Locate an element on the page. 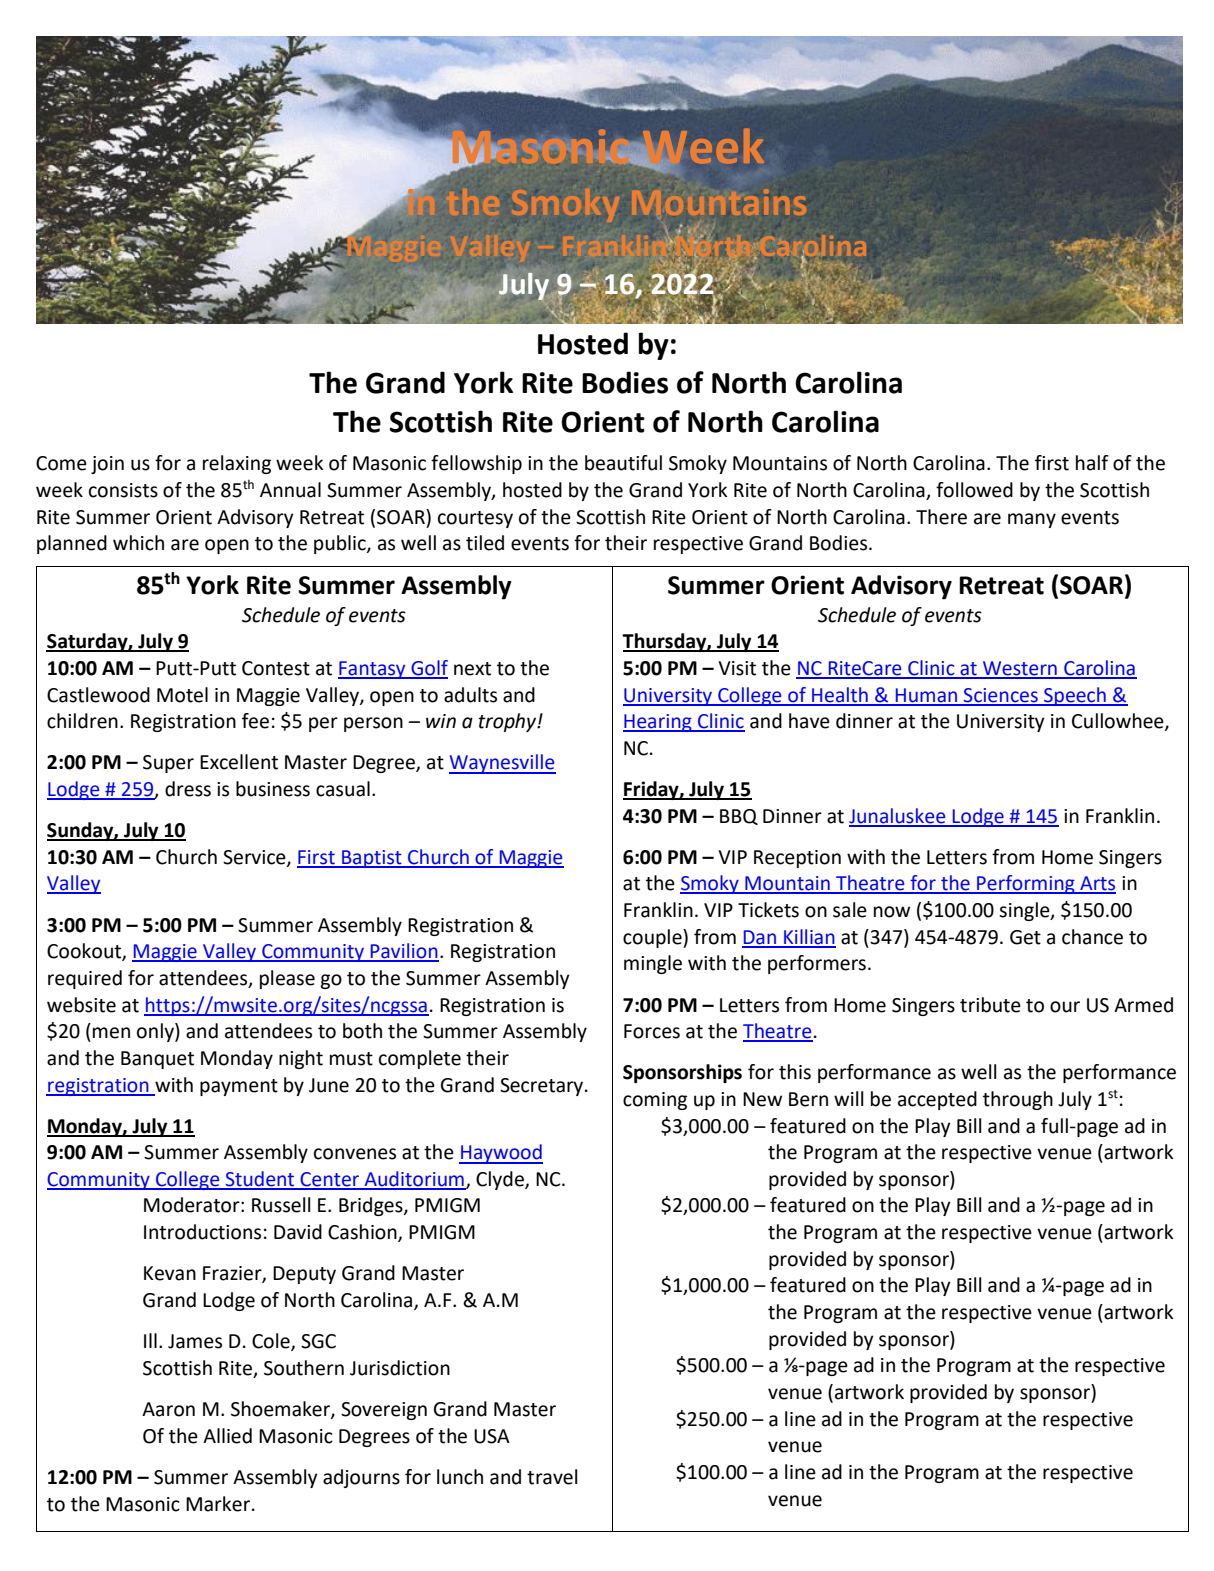  Marker is located at coordinates (218, 1504).
